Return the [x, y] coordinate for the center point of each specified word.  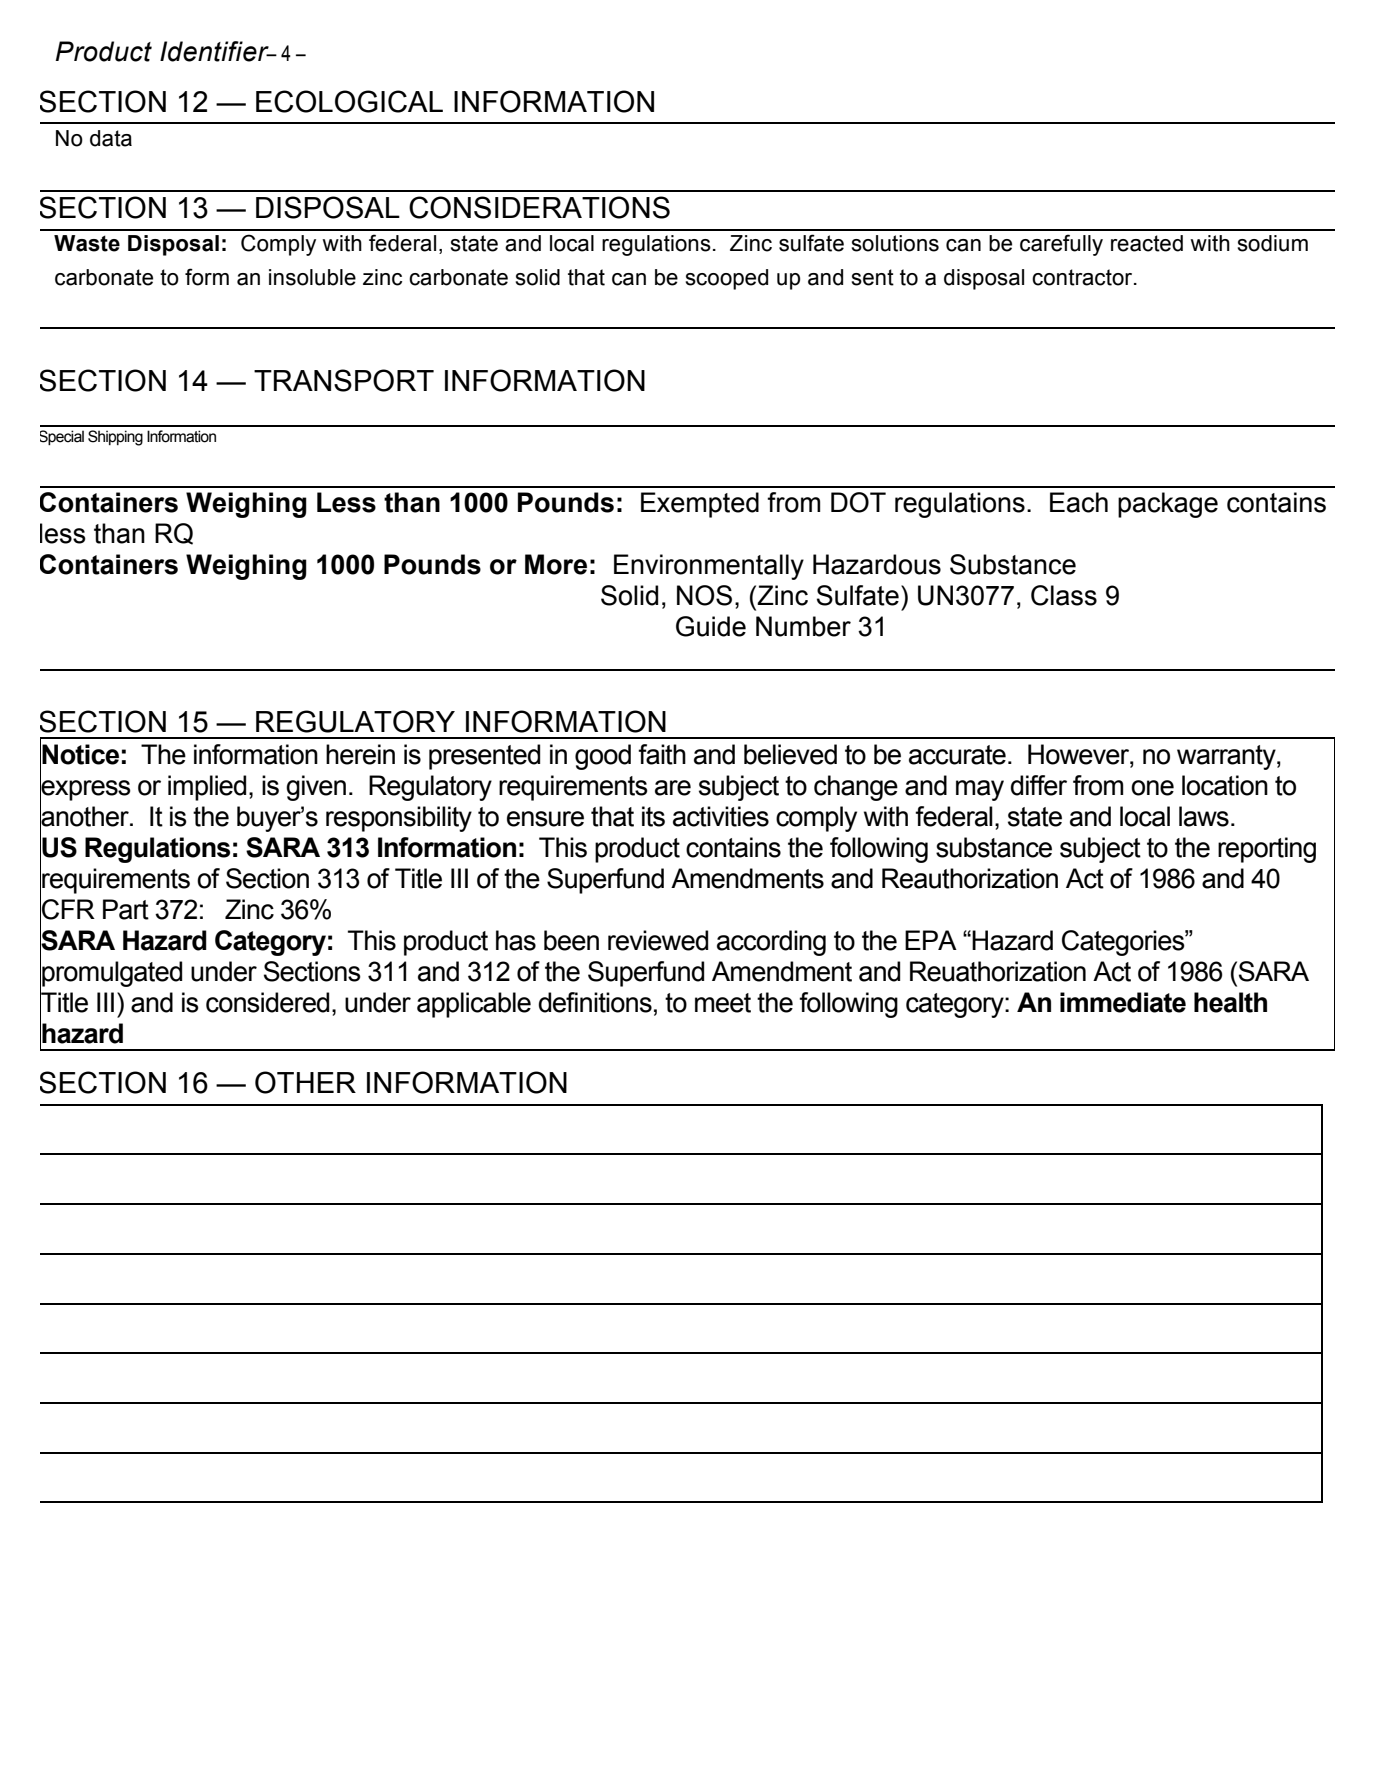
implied [207, 788]
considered [267, 1002]
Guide [711, 626]
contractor [1083, 277]
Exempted [700, 505]
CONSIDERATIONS [539, 207]
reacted [1147, 243]
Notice [80, 754]
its [653, 816]
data [111, 138]
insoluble [312, 277]
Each [1079, 502]
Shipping [115, 438]
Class [1064, 595]
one [1152, 788]
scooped [726, 279]
